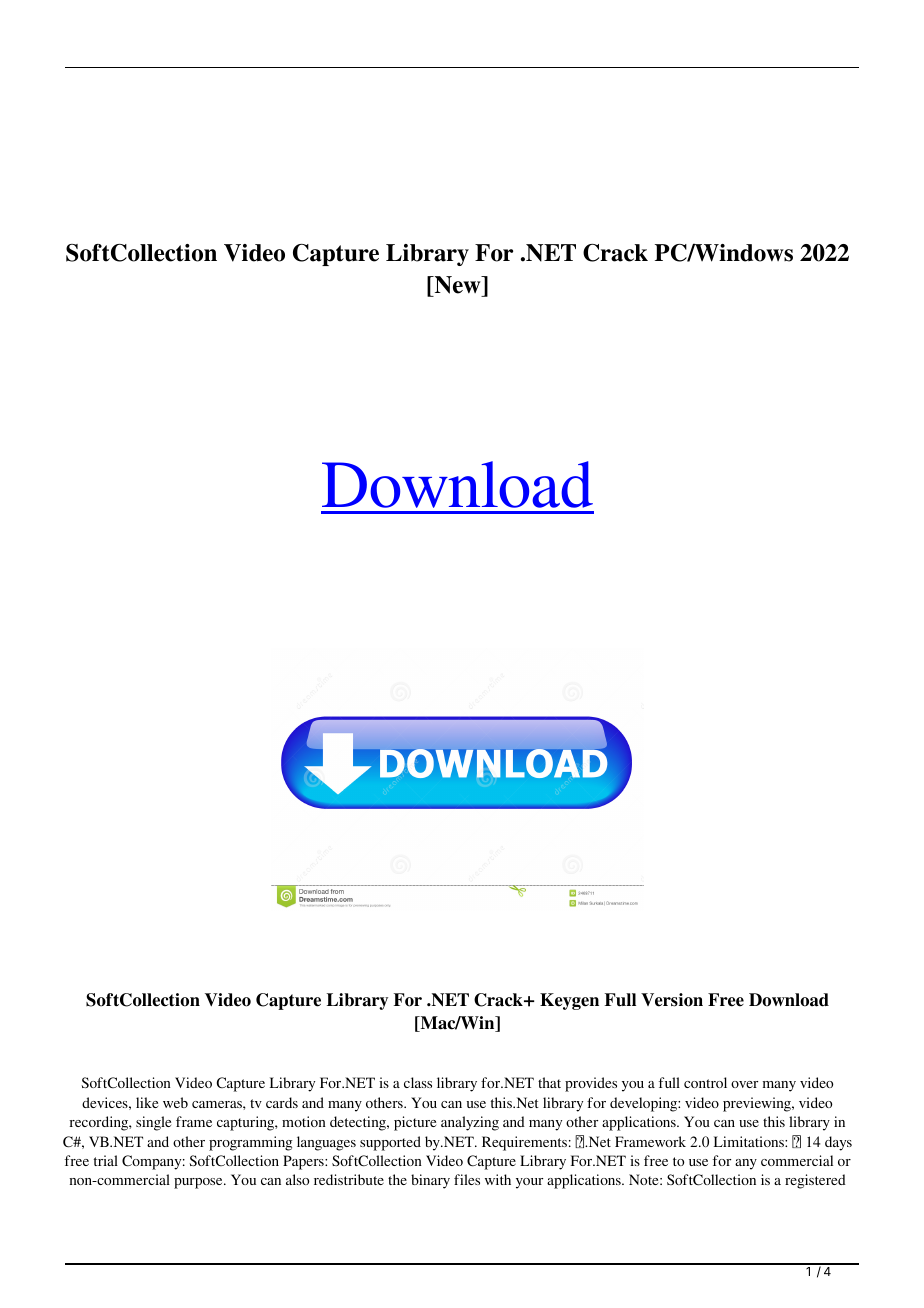  What do you see at coordinates (199, 1183) in the screenshot?
I see `purpose` at bounding box center [199, 1183].
